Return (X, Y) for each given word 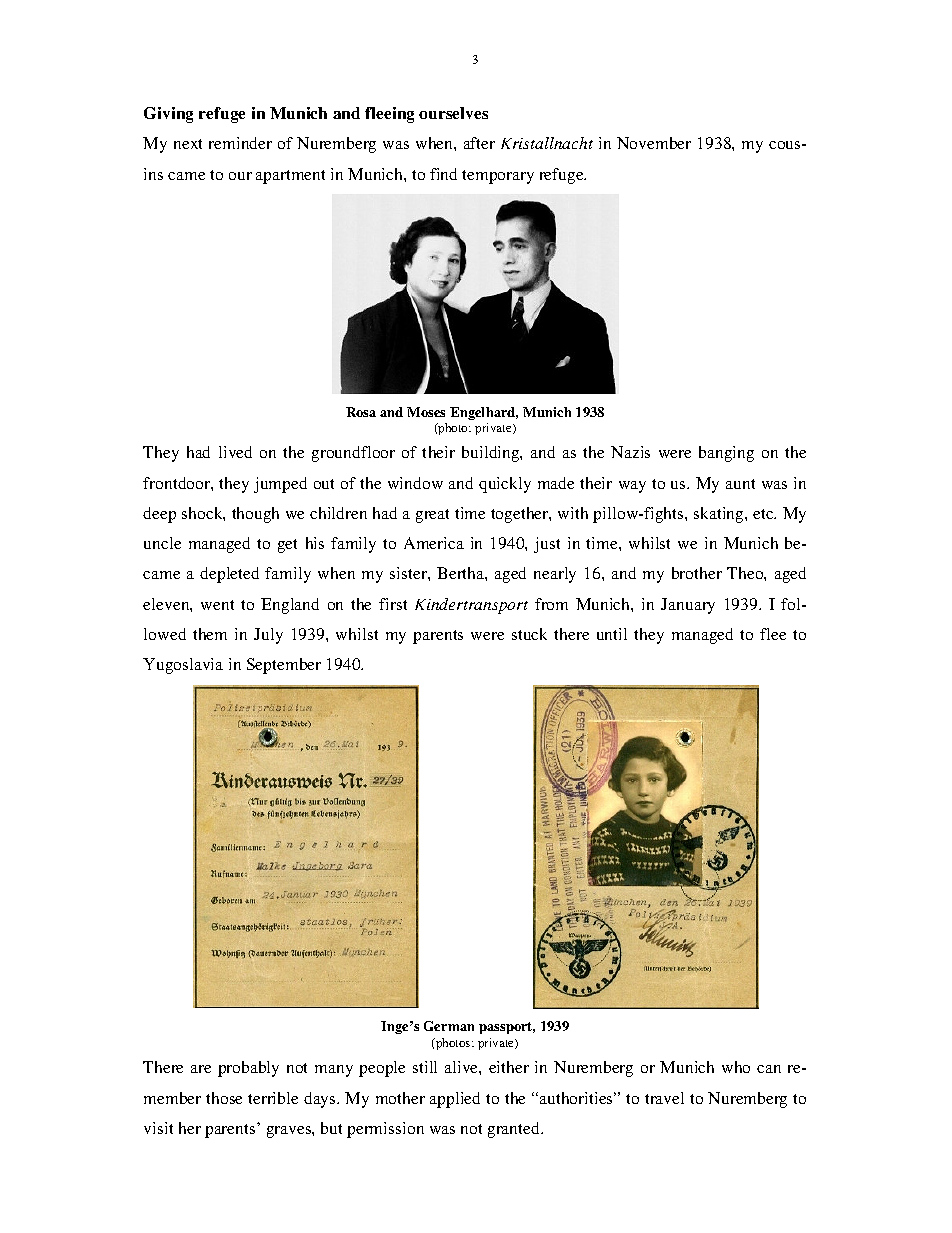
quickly (505, 485)
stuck (529, 634)
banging (726, 454)
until (612, 634)
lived (235, 452)
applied (455, 1100)
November (654, 143)
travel (664, 1098)
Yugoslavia (183, 666)
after (479, 143)
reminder (240, 143)
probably (248, 1069)
